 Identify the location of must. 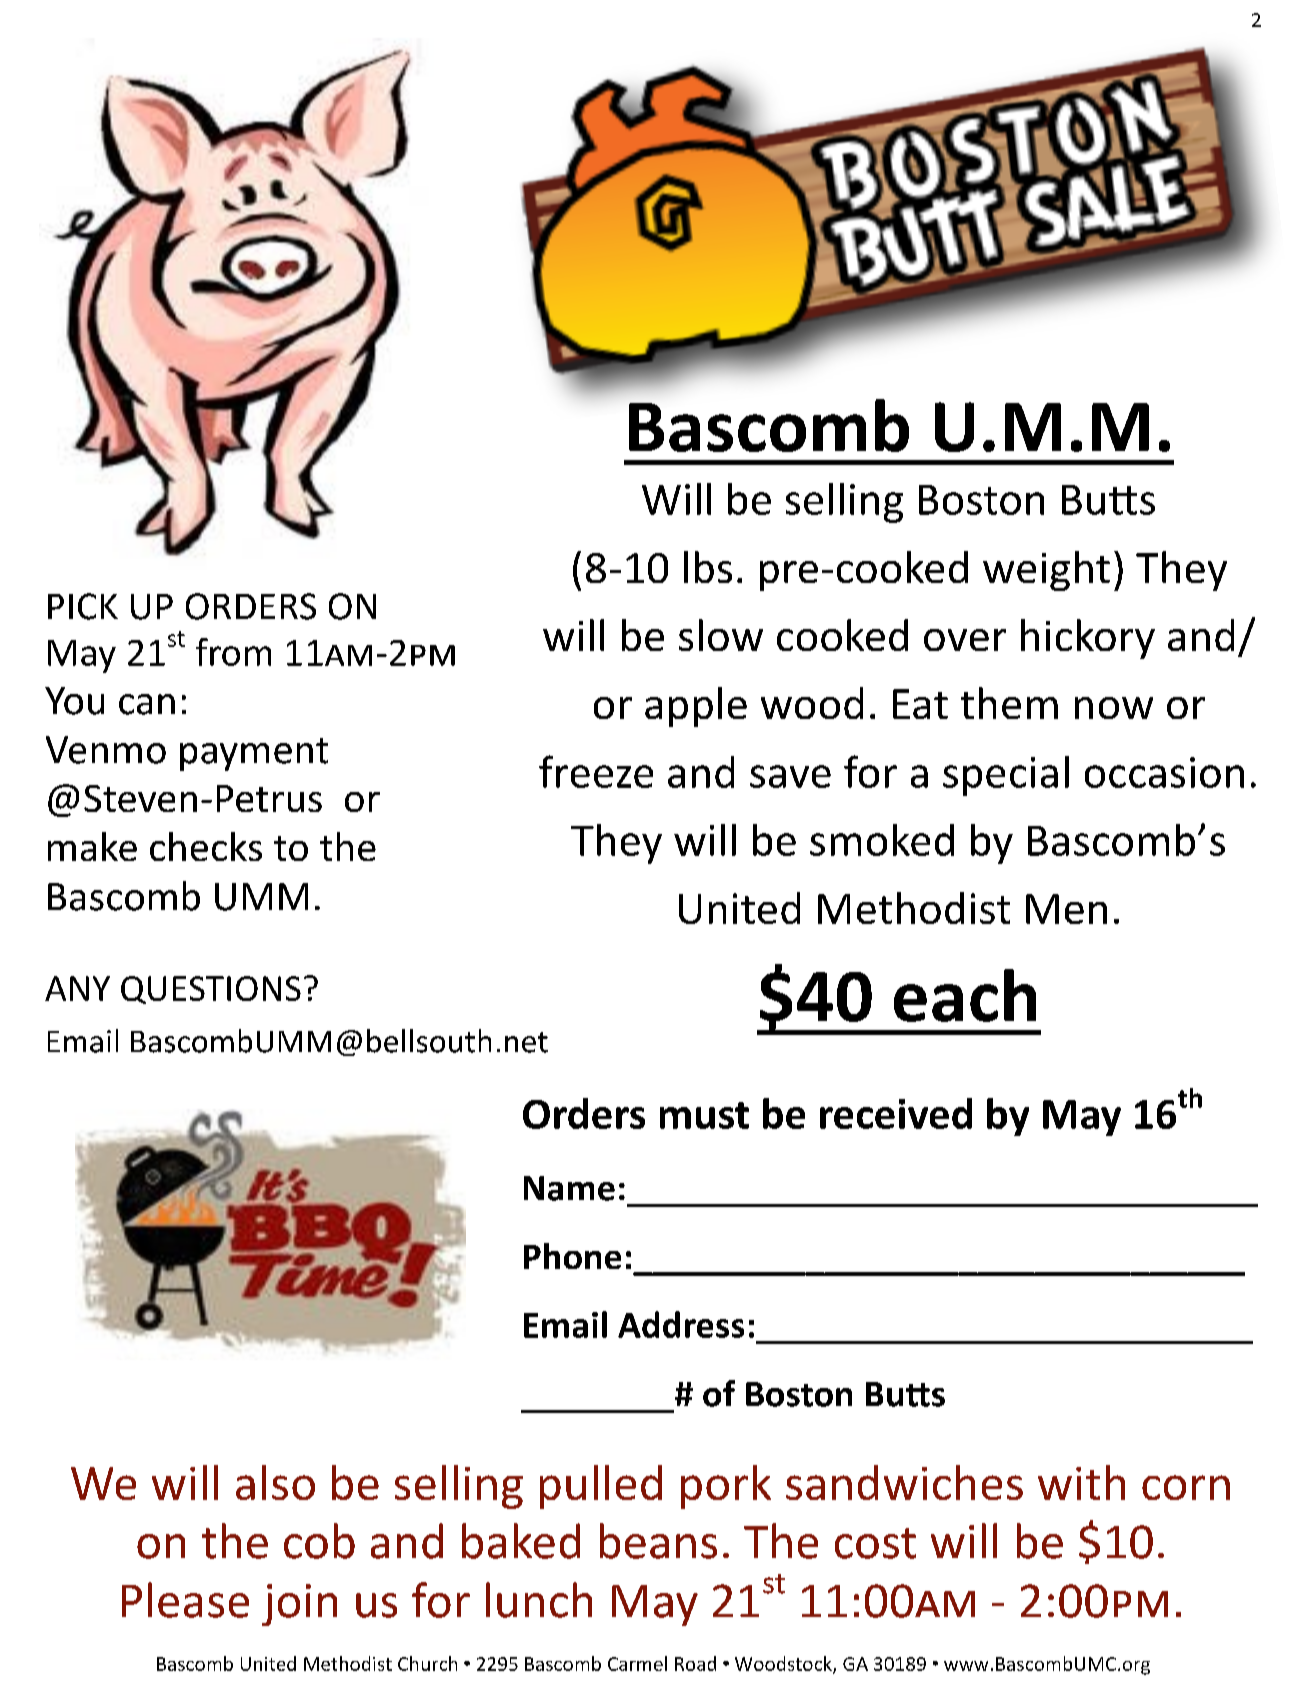
(704, 1115).
